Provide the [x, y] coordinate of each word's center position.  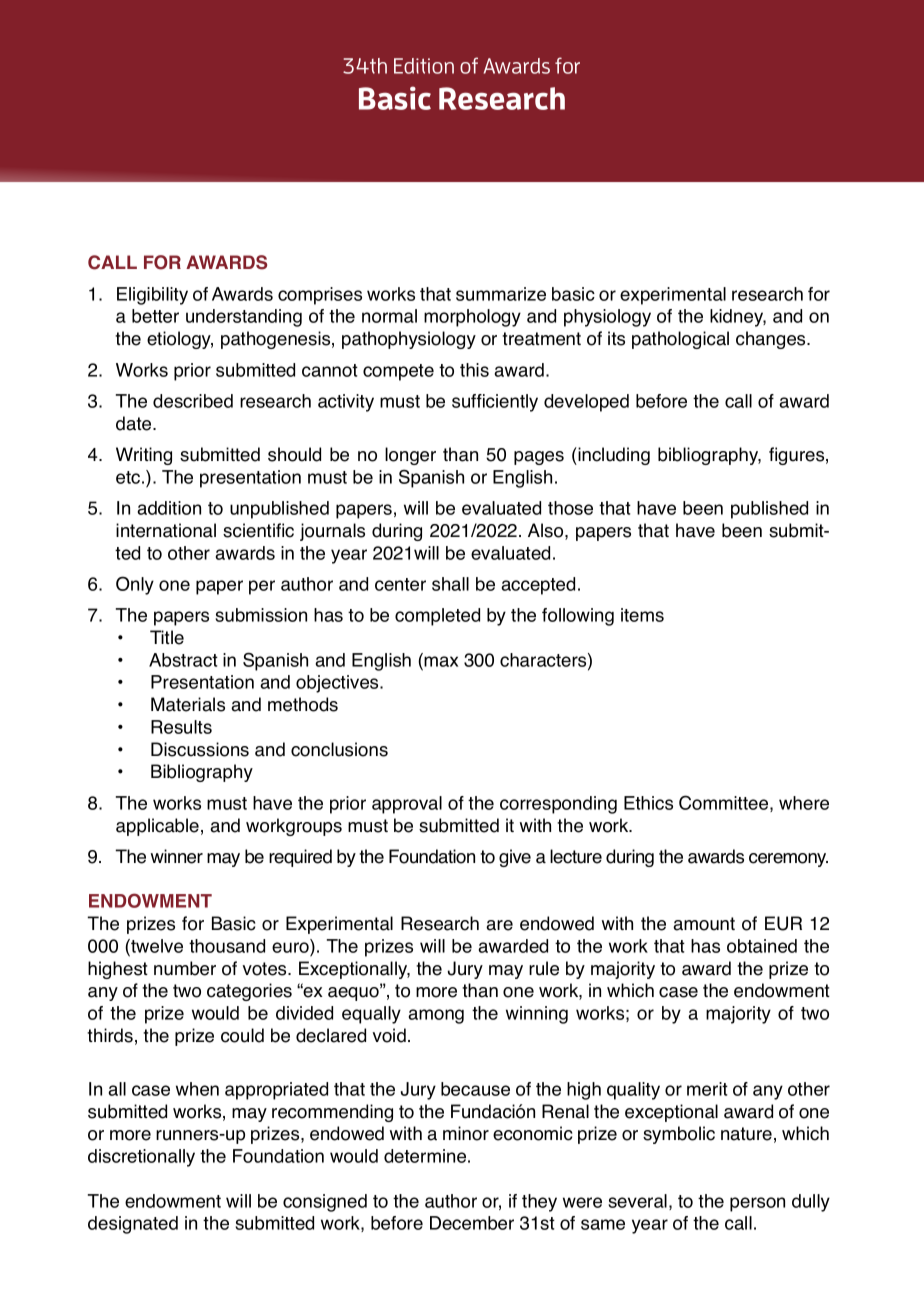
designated [133, 1225]
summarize [501, 294]
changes [772, 340]
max [440, 660]
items [642, 615]
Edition [424, 66]
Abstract [183, 660]
